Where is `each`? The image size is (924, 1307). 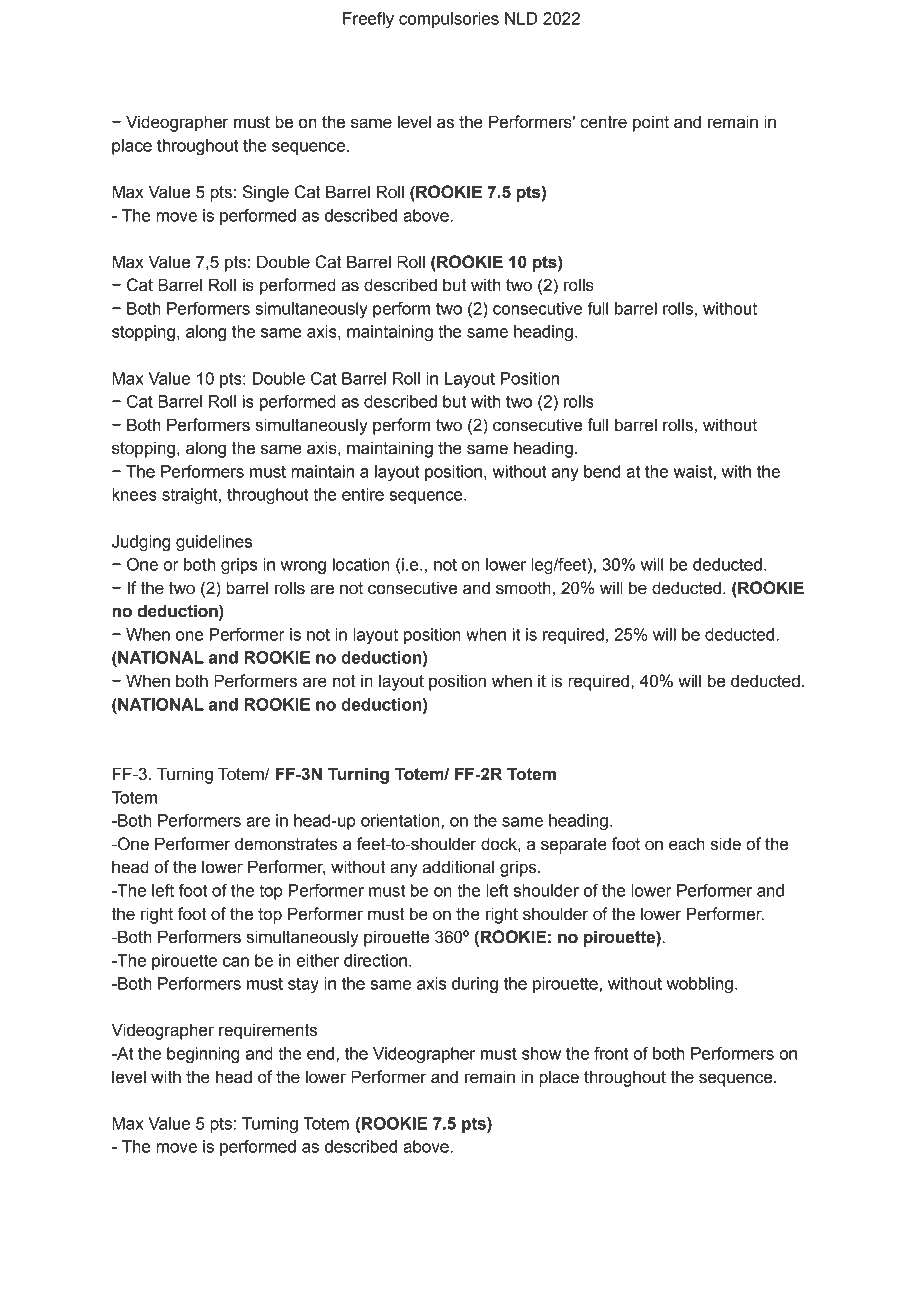
each is located at coordinates (687, 844).
